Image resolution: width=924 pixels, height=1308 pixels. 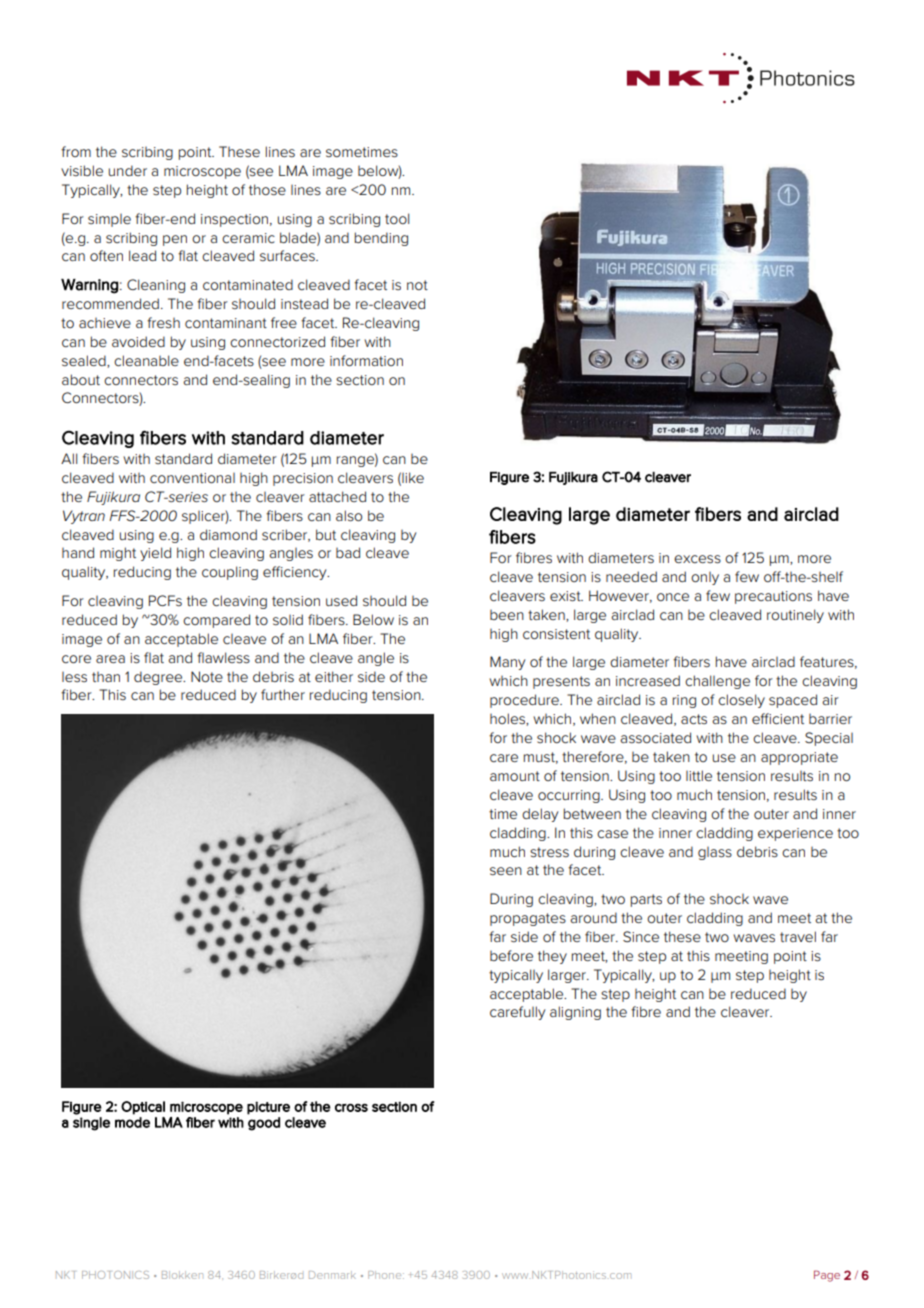 I want to click on attached, so click(x=337, y=496).
